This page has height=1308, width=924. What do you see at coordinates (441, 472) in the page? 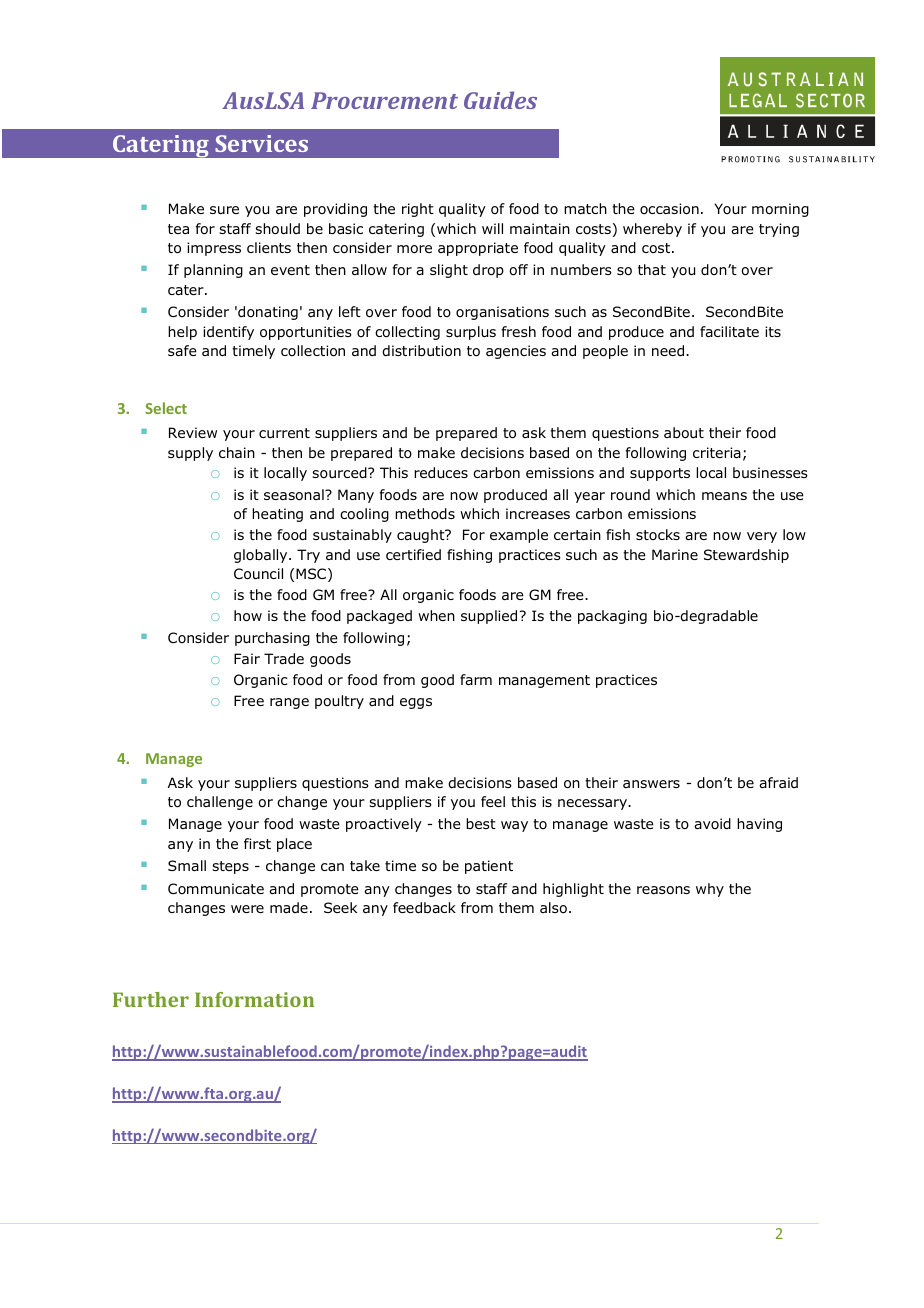
I see `reduces` at bounding box center [441, 472].
